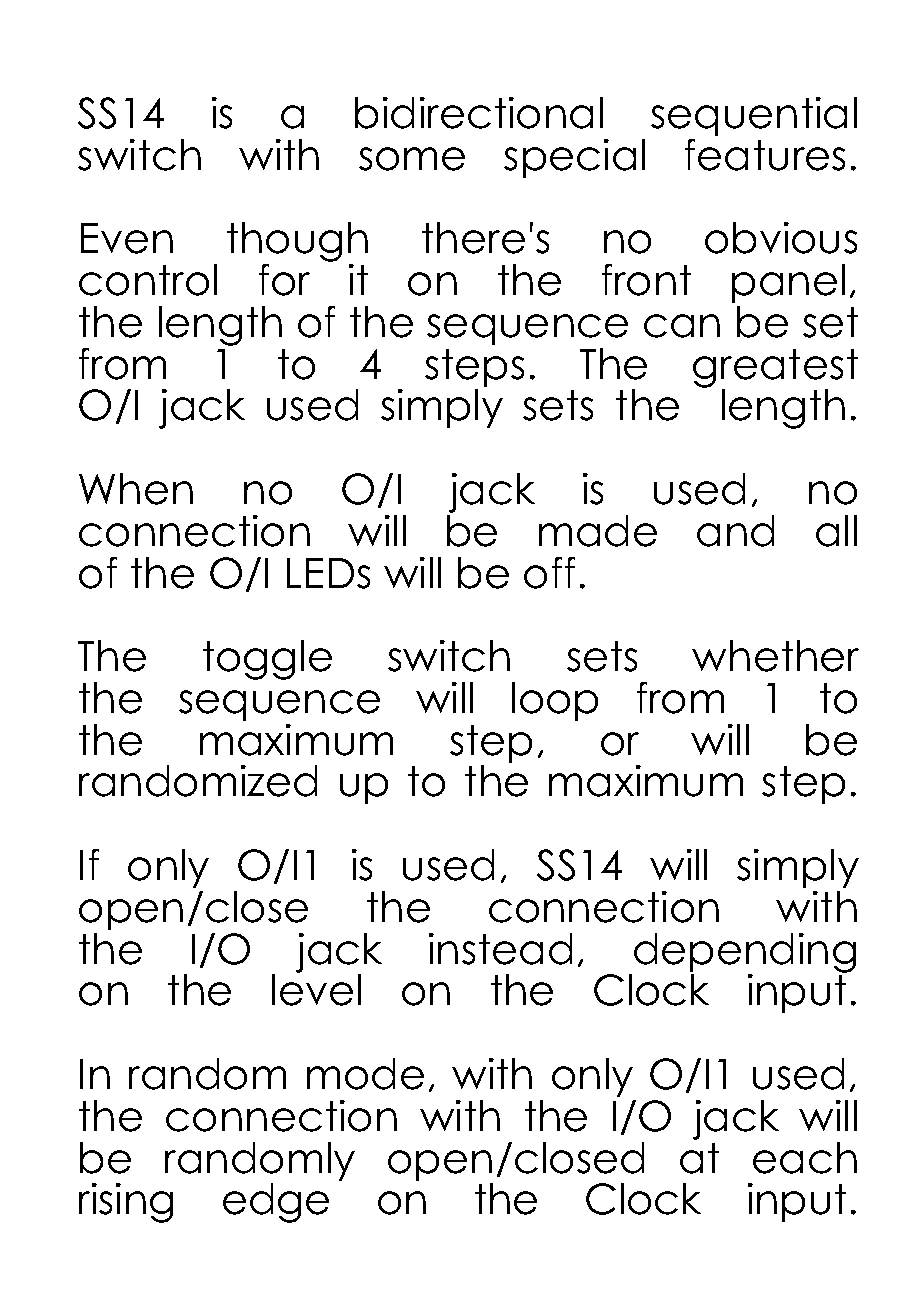  I want to click on bidirectional, so click(479, 113).
